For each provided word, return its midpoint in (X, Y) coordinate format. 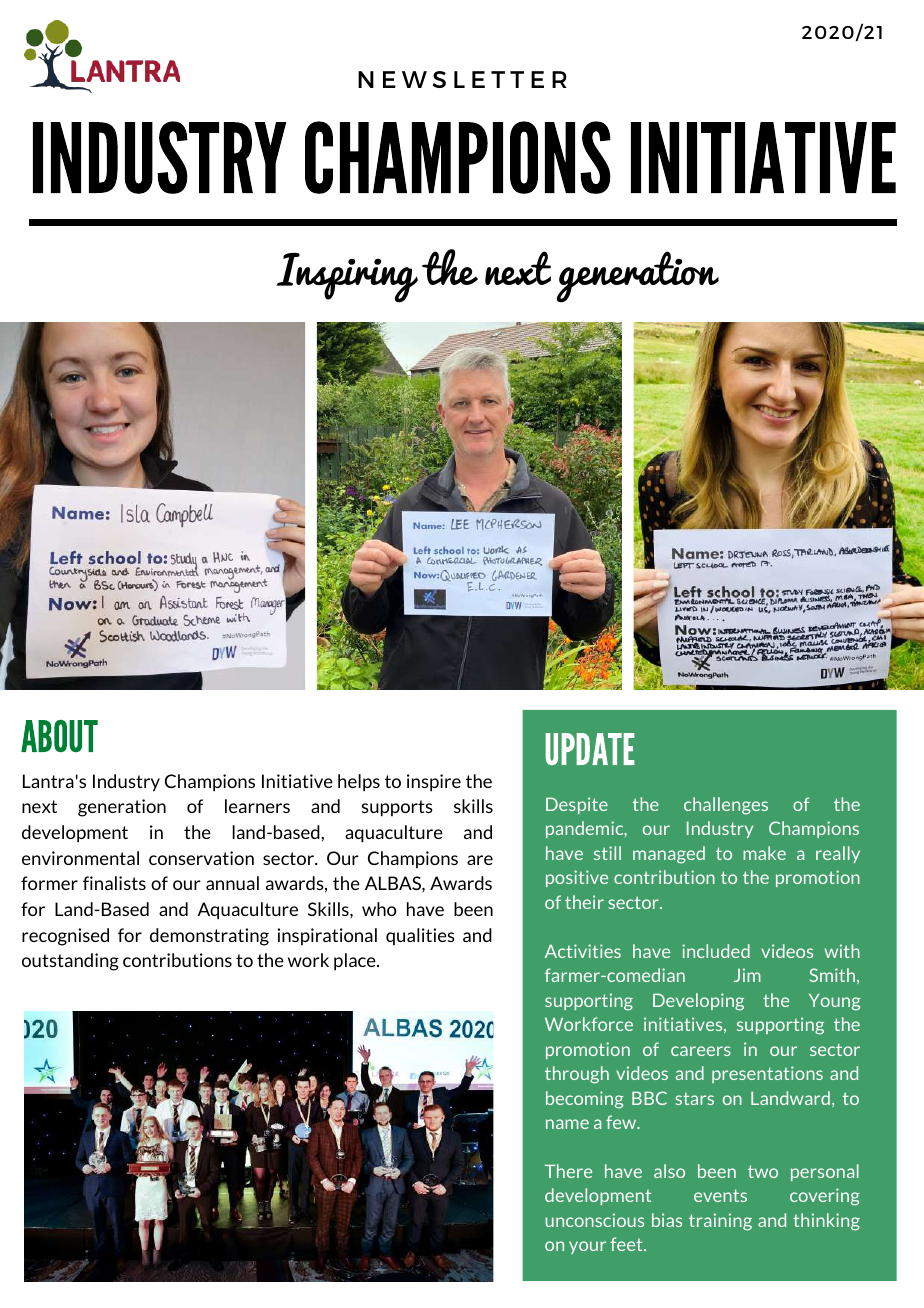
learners (257, 806)
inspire (434, 783)
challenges (726, 806)
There (568, 1171)
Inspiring (347, 278)
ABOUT (59, 736)
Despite (577, 805)
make (764, 853)
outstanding (70, 962)
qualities (420, 936)
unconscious (594, 1220)
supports (397, 808)
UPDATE (590, 749)
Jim (747, 975)
